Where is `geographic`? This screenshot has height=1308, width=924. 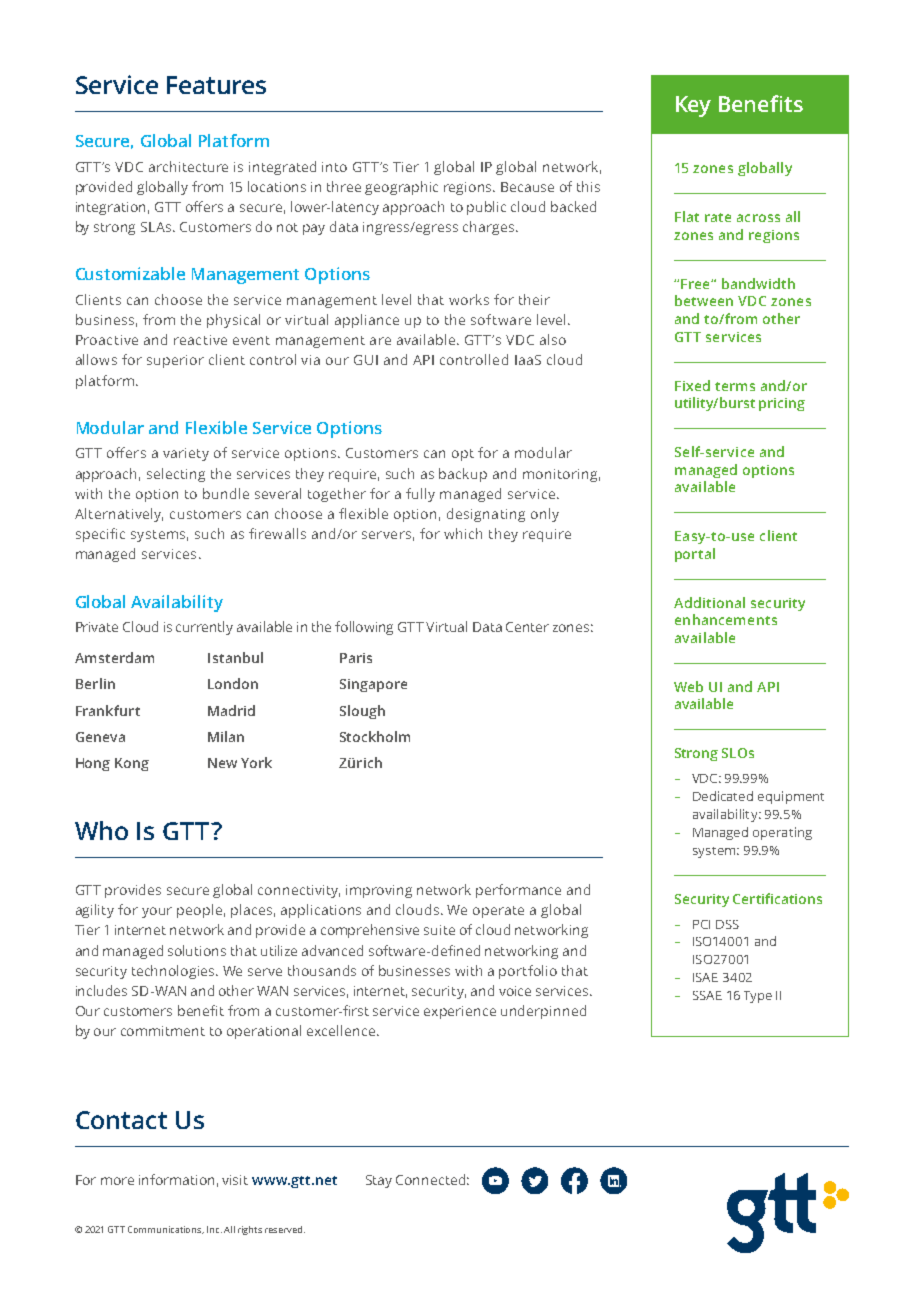 geographic is located at coordinates (401, 188).
